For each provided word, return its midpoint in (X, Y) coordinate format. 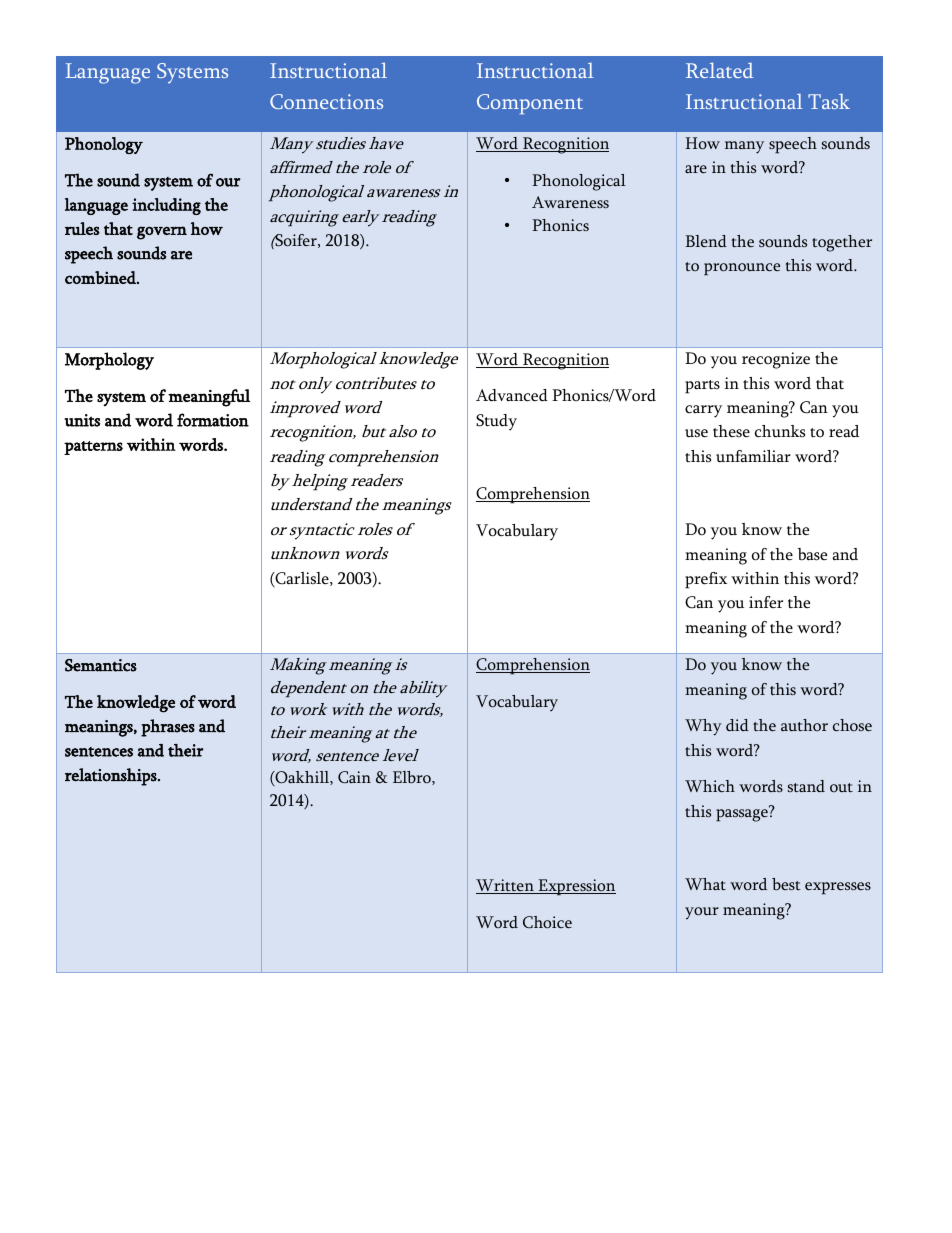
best (786, 884)
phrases (168, 728)
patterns (93, 448)
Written (506, 886)
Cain (354, 777)
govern (162, 233)
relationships (112, 777)
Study (496, 422)
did (737, 725)
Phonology (104, 145)
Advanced (512, 395)
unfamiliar (753, 456)
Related (719, 70)
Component (530, 104)
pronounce (742, 269)
